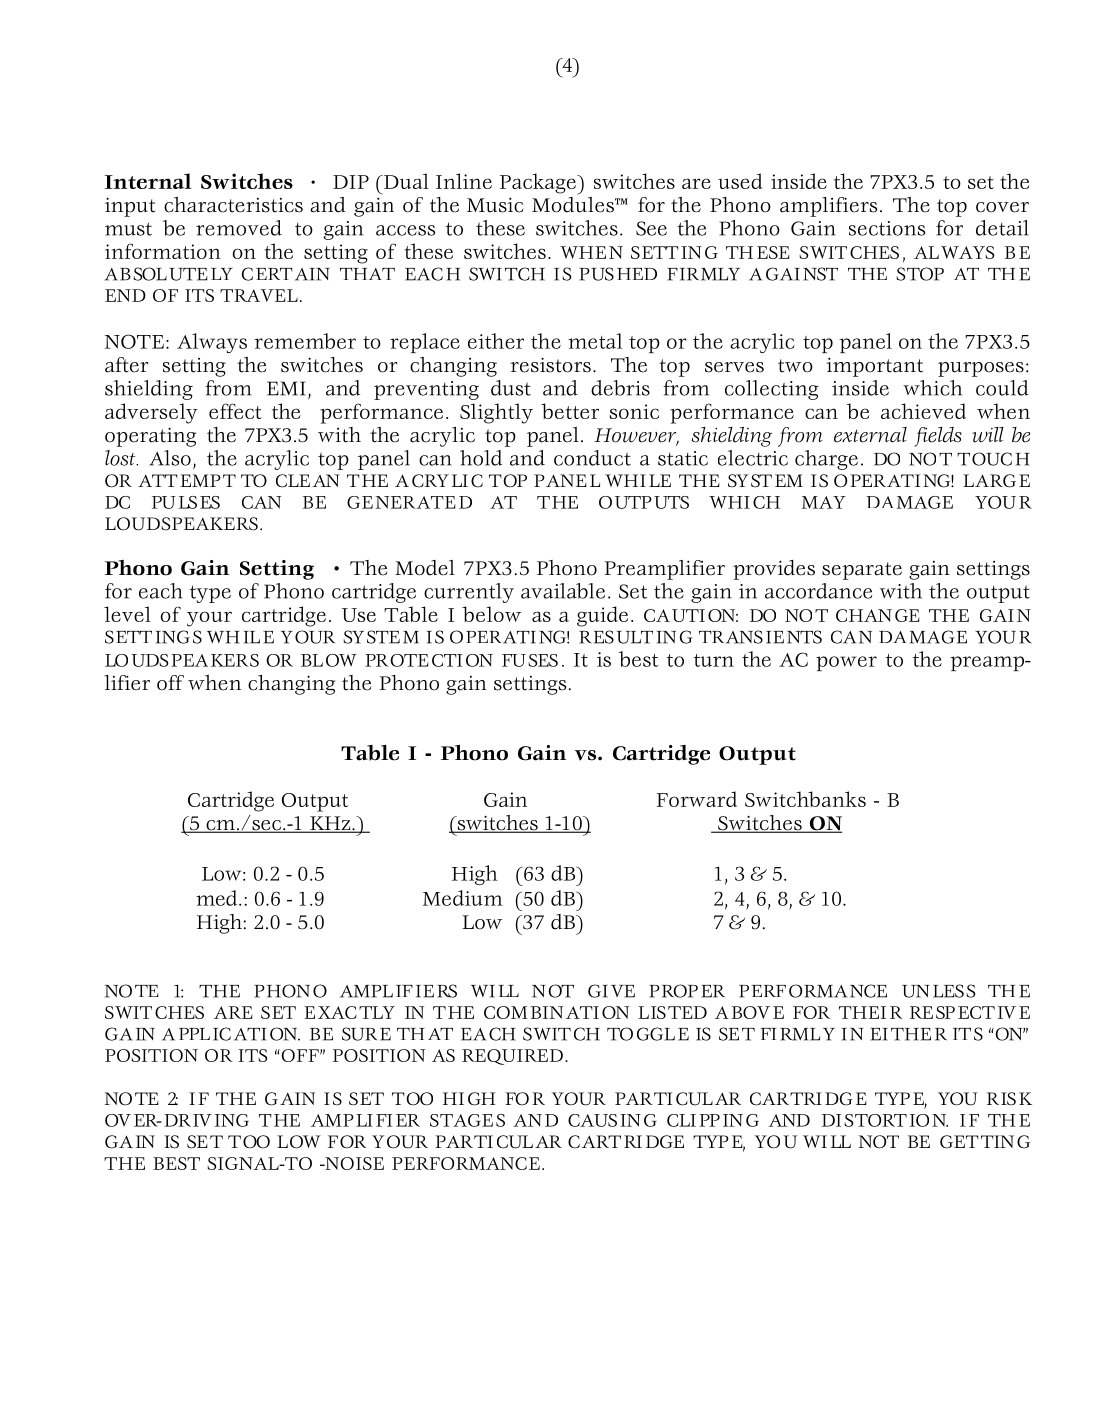 The image size is (1099, 1423). I want to click on power, so click(846, 663).
